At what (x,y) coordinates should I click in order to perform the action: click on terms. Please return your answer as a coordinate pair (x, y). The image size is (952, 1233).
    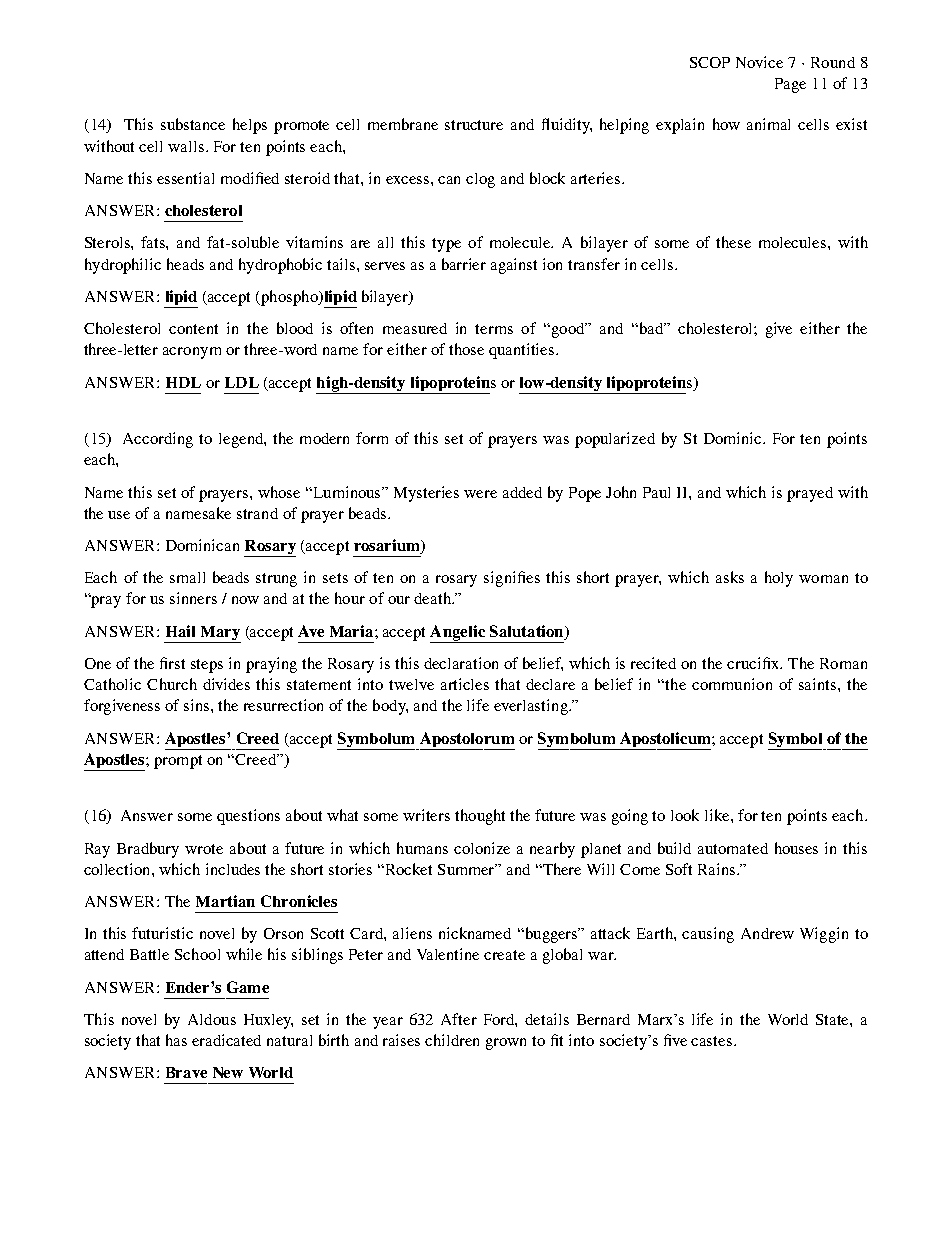
    Looking at the image, I should click on (494, 329).
